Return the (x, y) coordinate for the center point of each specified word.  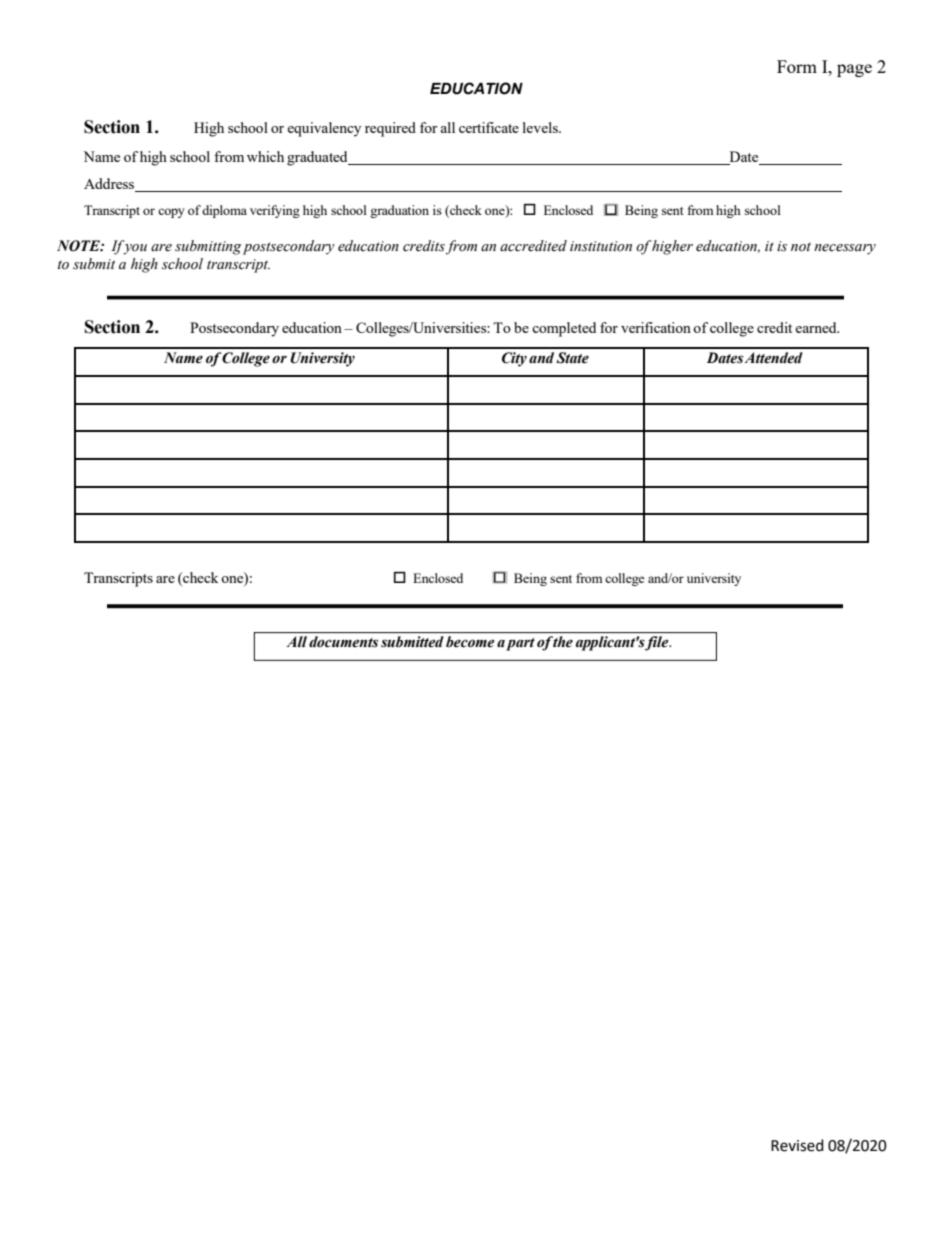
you (134, 248)
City (514, 359)
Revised (797, 1145)
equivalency (324, 129)
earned (817, 327)
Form (797, 66)
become (470, 641)
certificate (489, 127)
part (520, 644)
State (572, 358)
